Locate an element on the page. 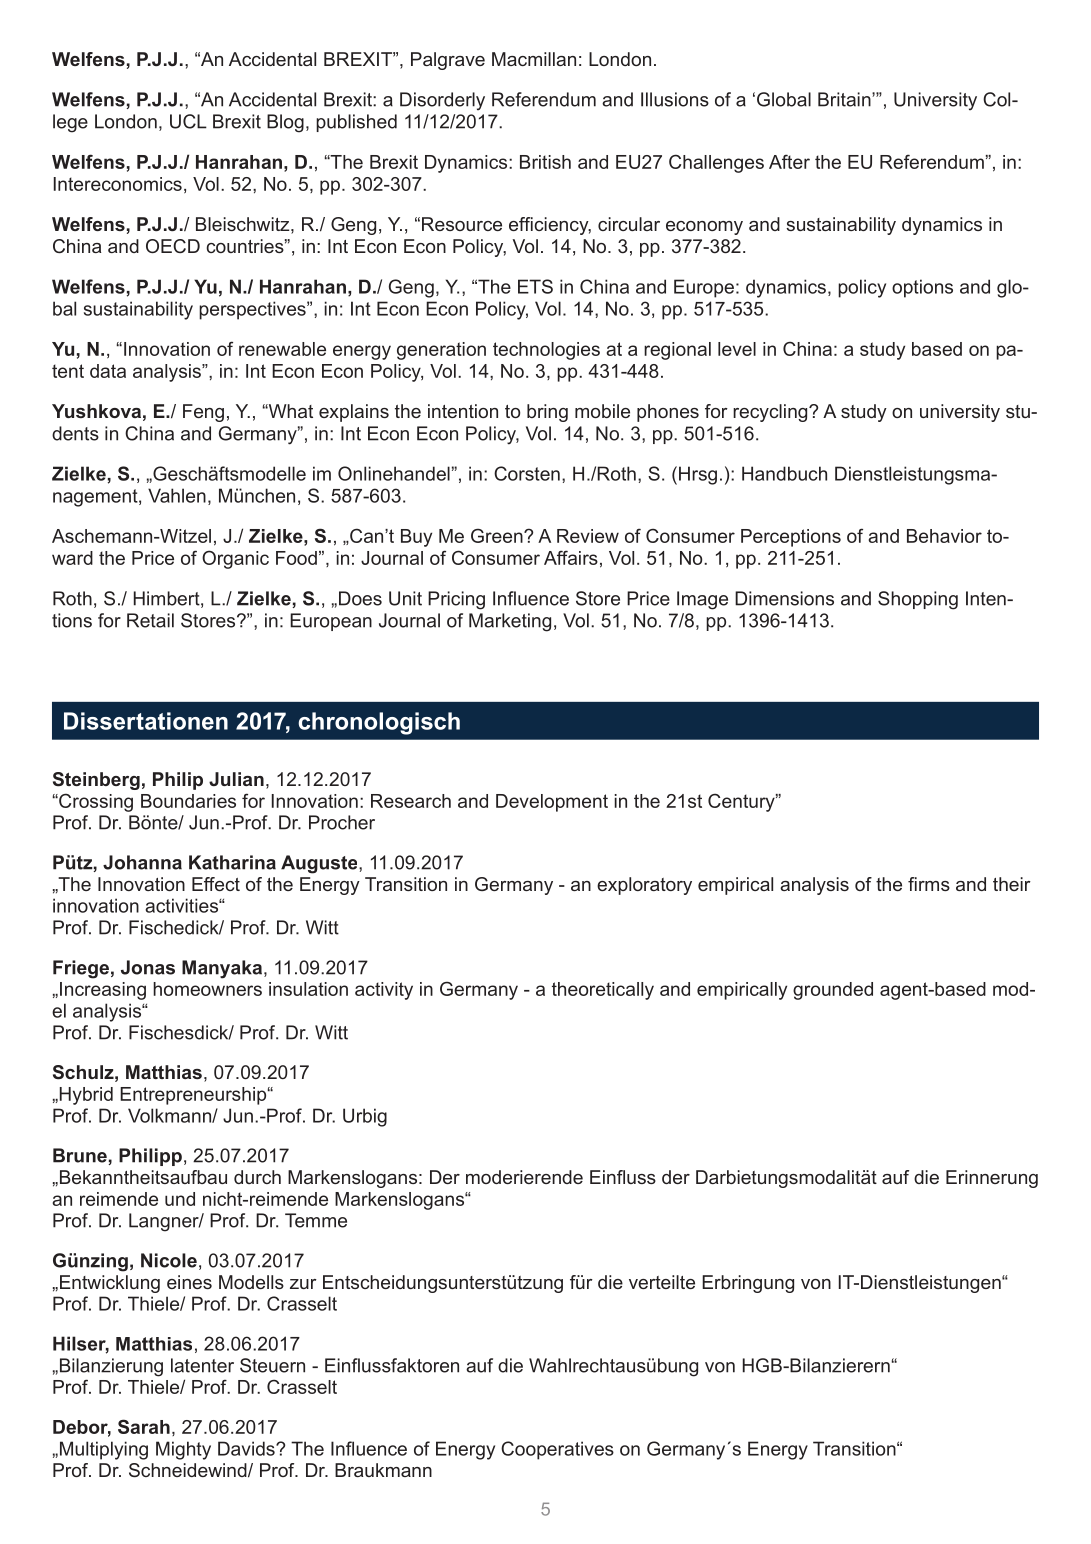 The width and height of the image is (1091, 1544). Macmillan is located at coordinates (534, 59).
